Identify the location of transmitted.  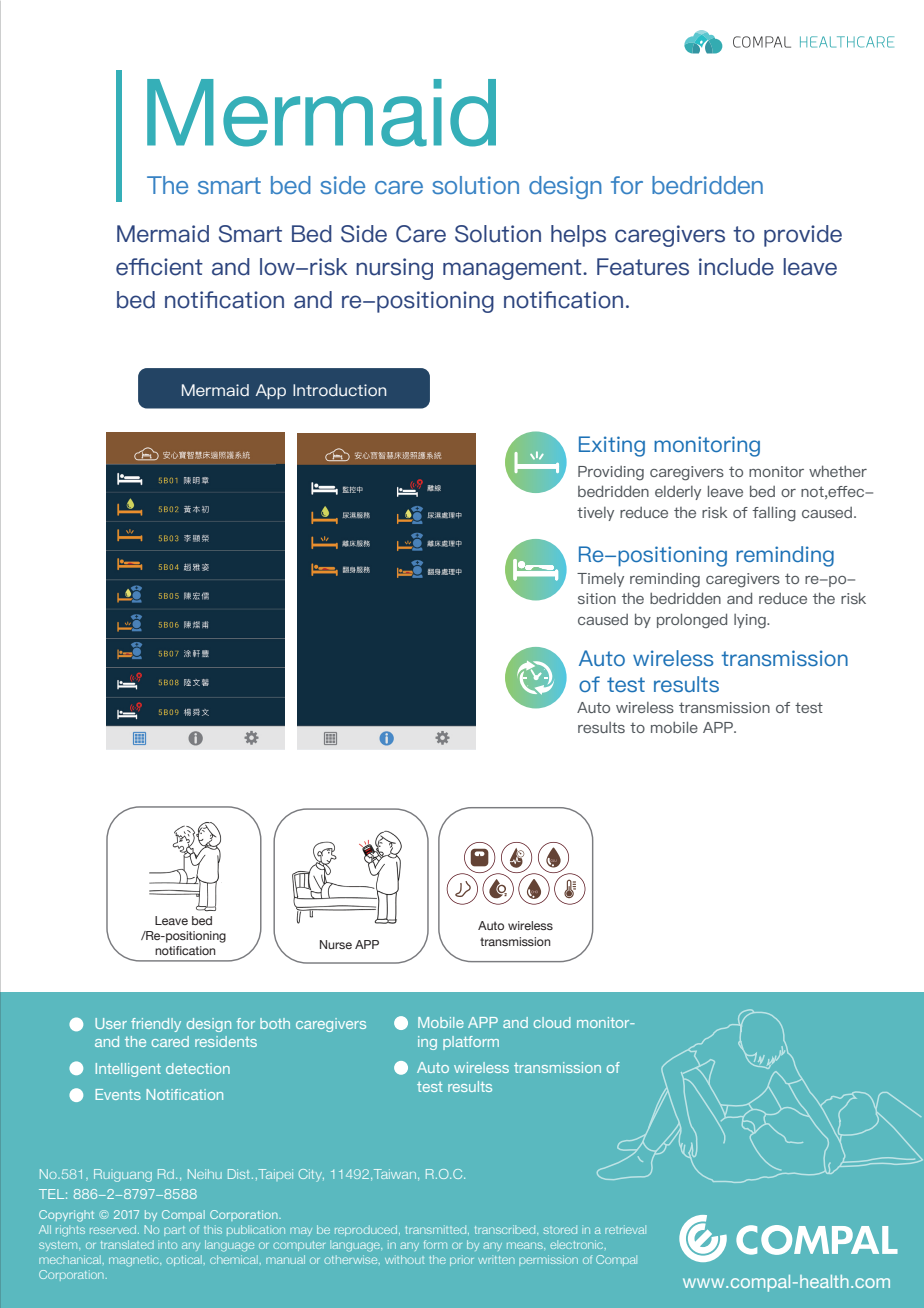
(437, 1229).
